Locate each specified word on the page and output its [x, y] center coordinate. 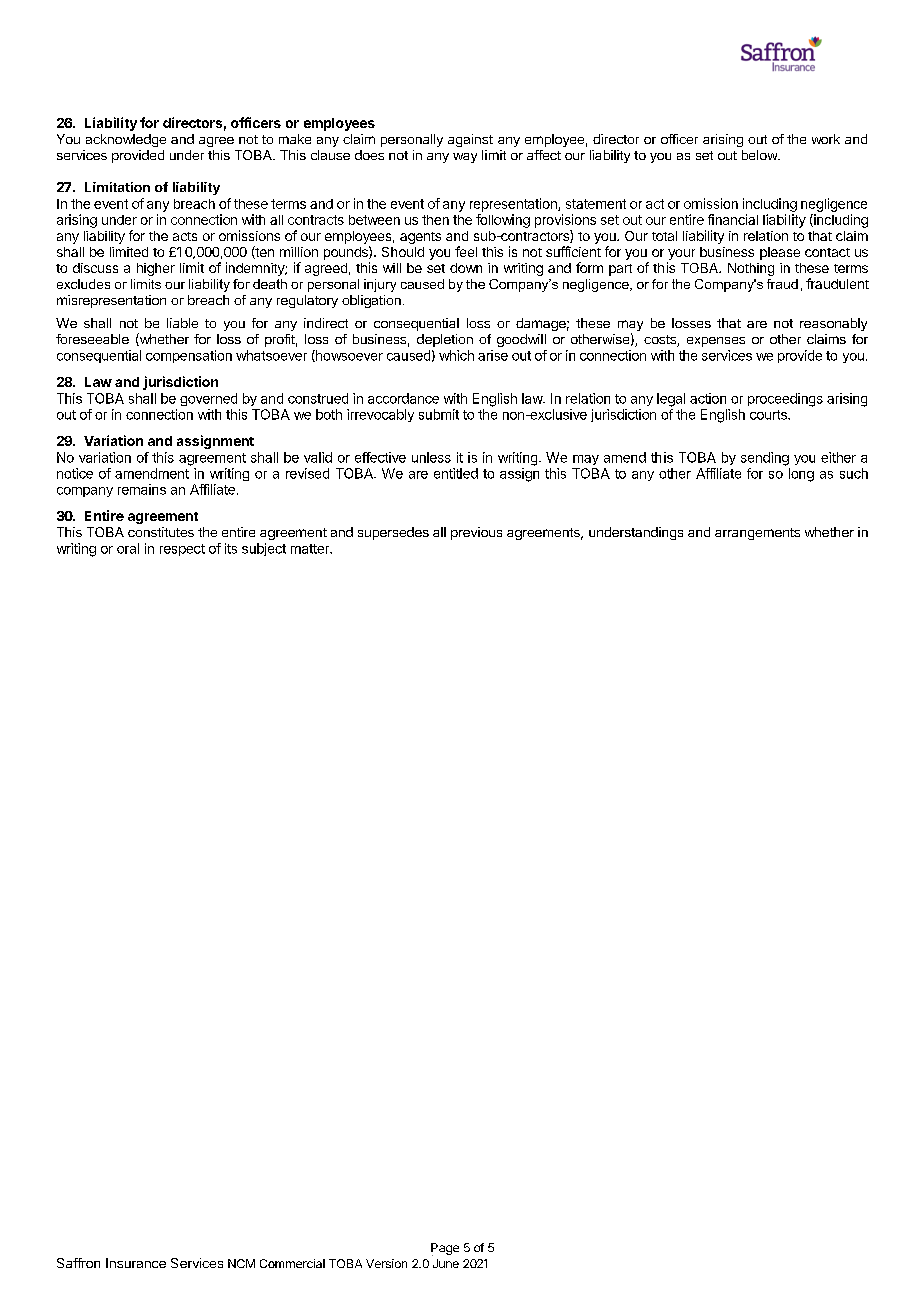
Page [445, 1249]
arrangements [757, 534]
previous [476, 533]
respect [182, 550]
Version [386, 1263]
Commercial [292, 1263]
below [760, 155]
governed [208, 399]
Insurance [136, 1263]
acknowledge [126, 140]
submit [439, 414]
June [446, 1263]
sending [765, 459]
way [465, 158]
